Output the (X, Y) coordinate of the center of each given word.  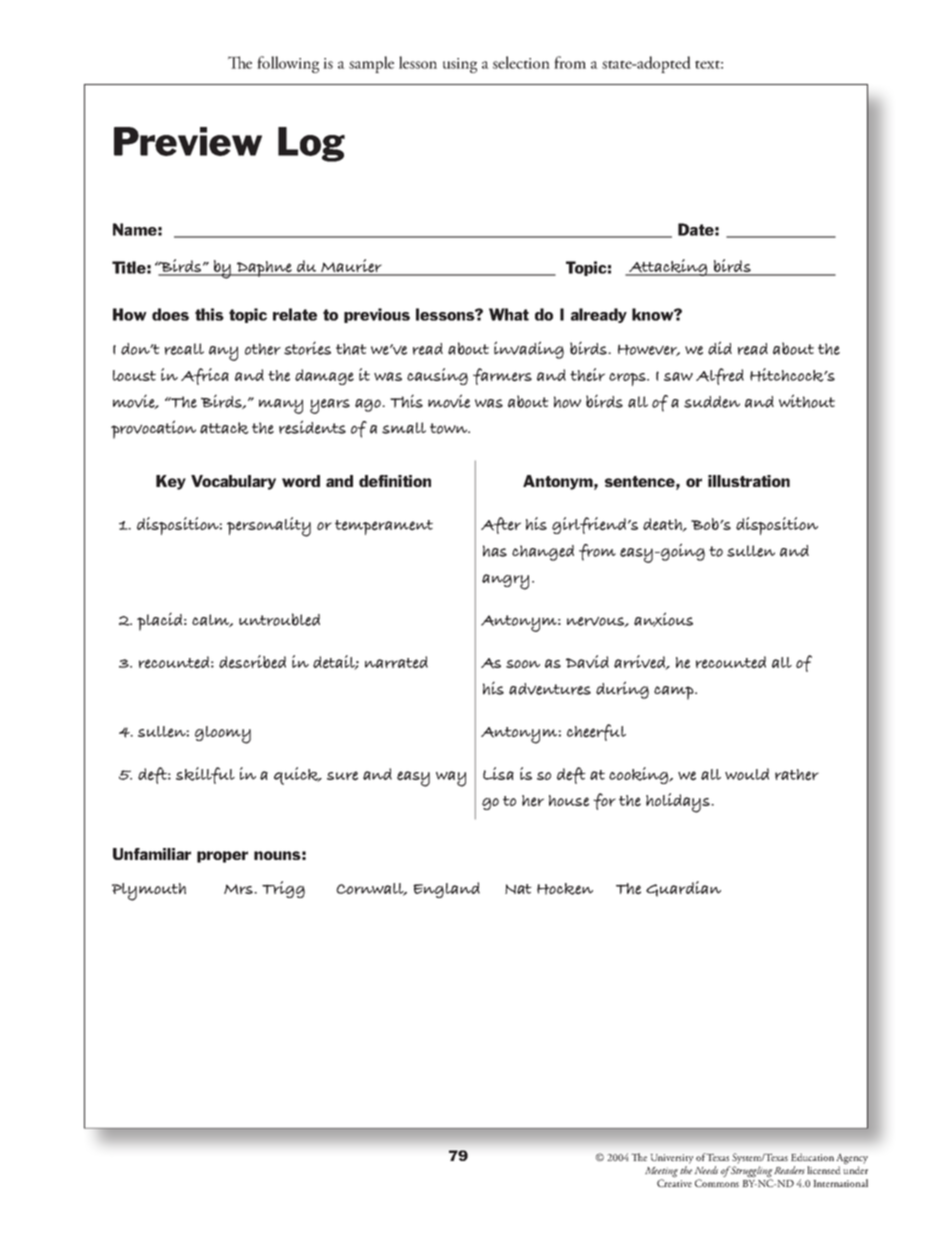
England (446, 890)
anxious (663, 619)
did (720, 348)
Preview (188, 141)
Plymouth (149, 892)
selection (521, 62)
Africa (205, 376)
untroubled (279, 619)
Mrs (239, 889)
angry (505, 582)
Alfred (720, 376)
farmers (502, 376)
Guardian (683, 889)
